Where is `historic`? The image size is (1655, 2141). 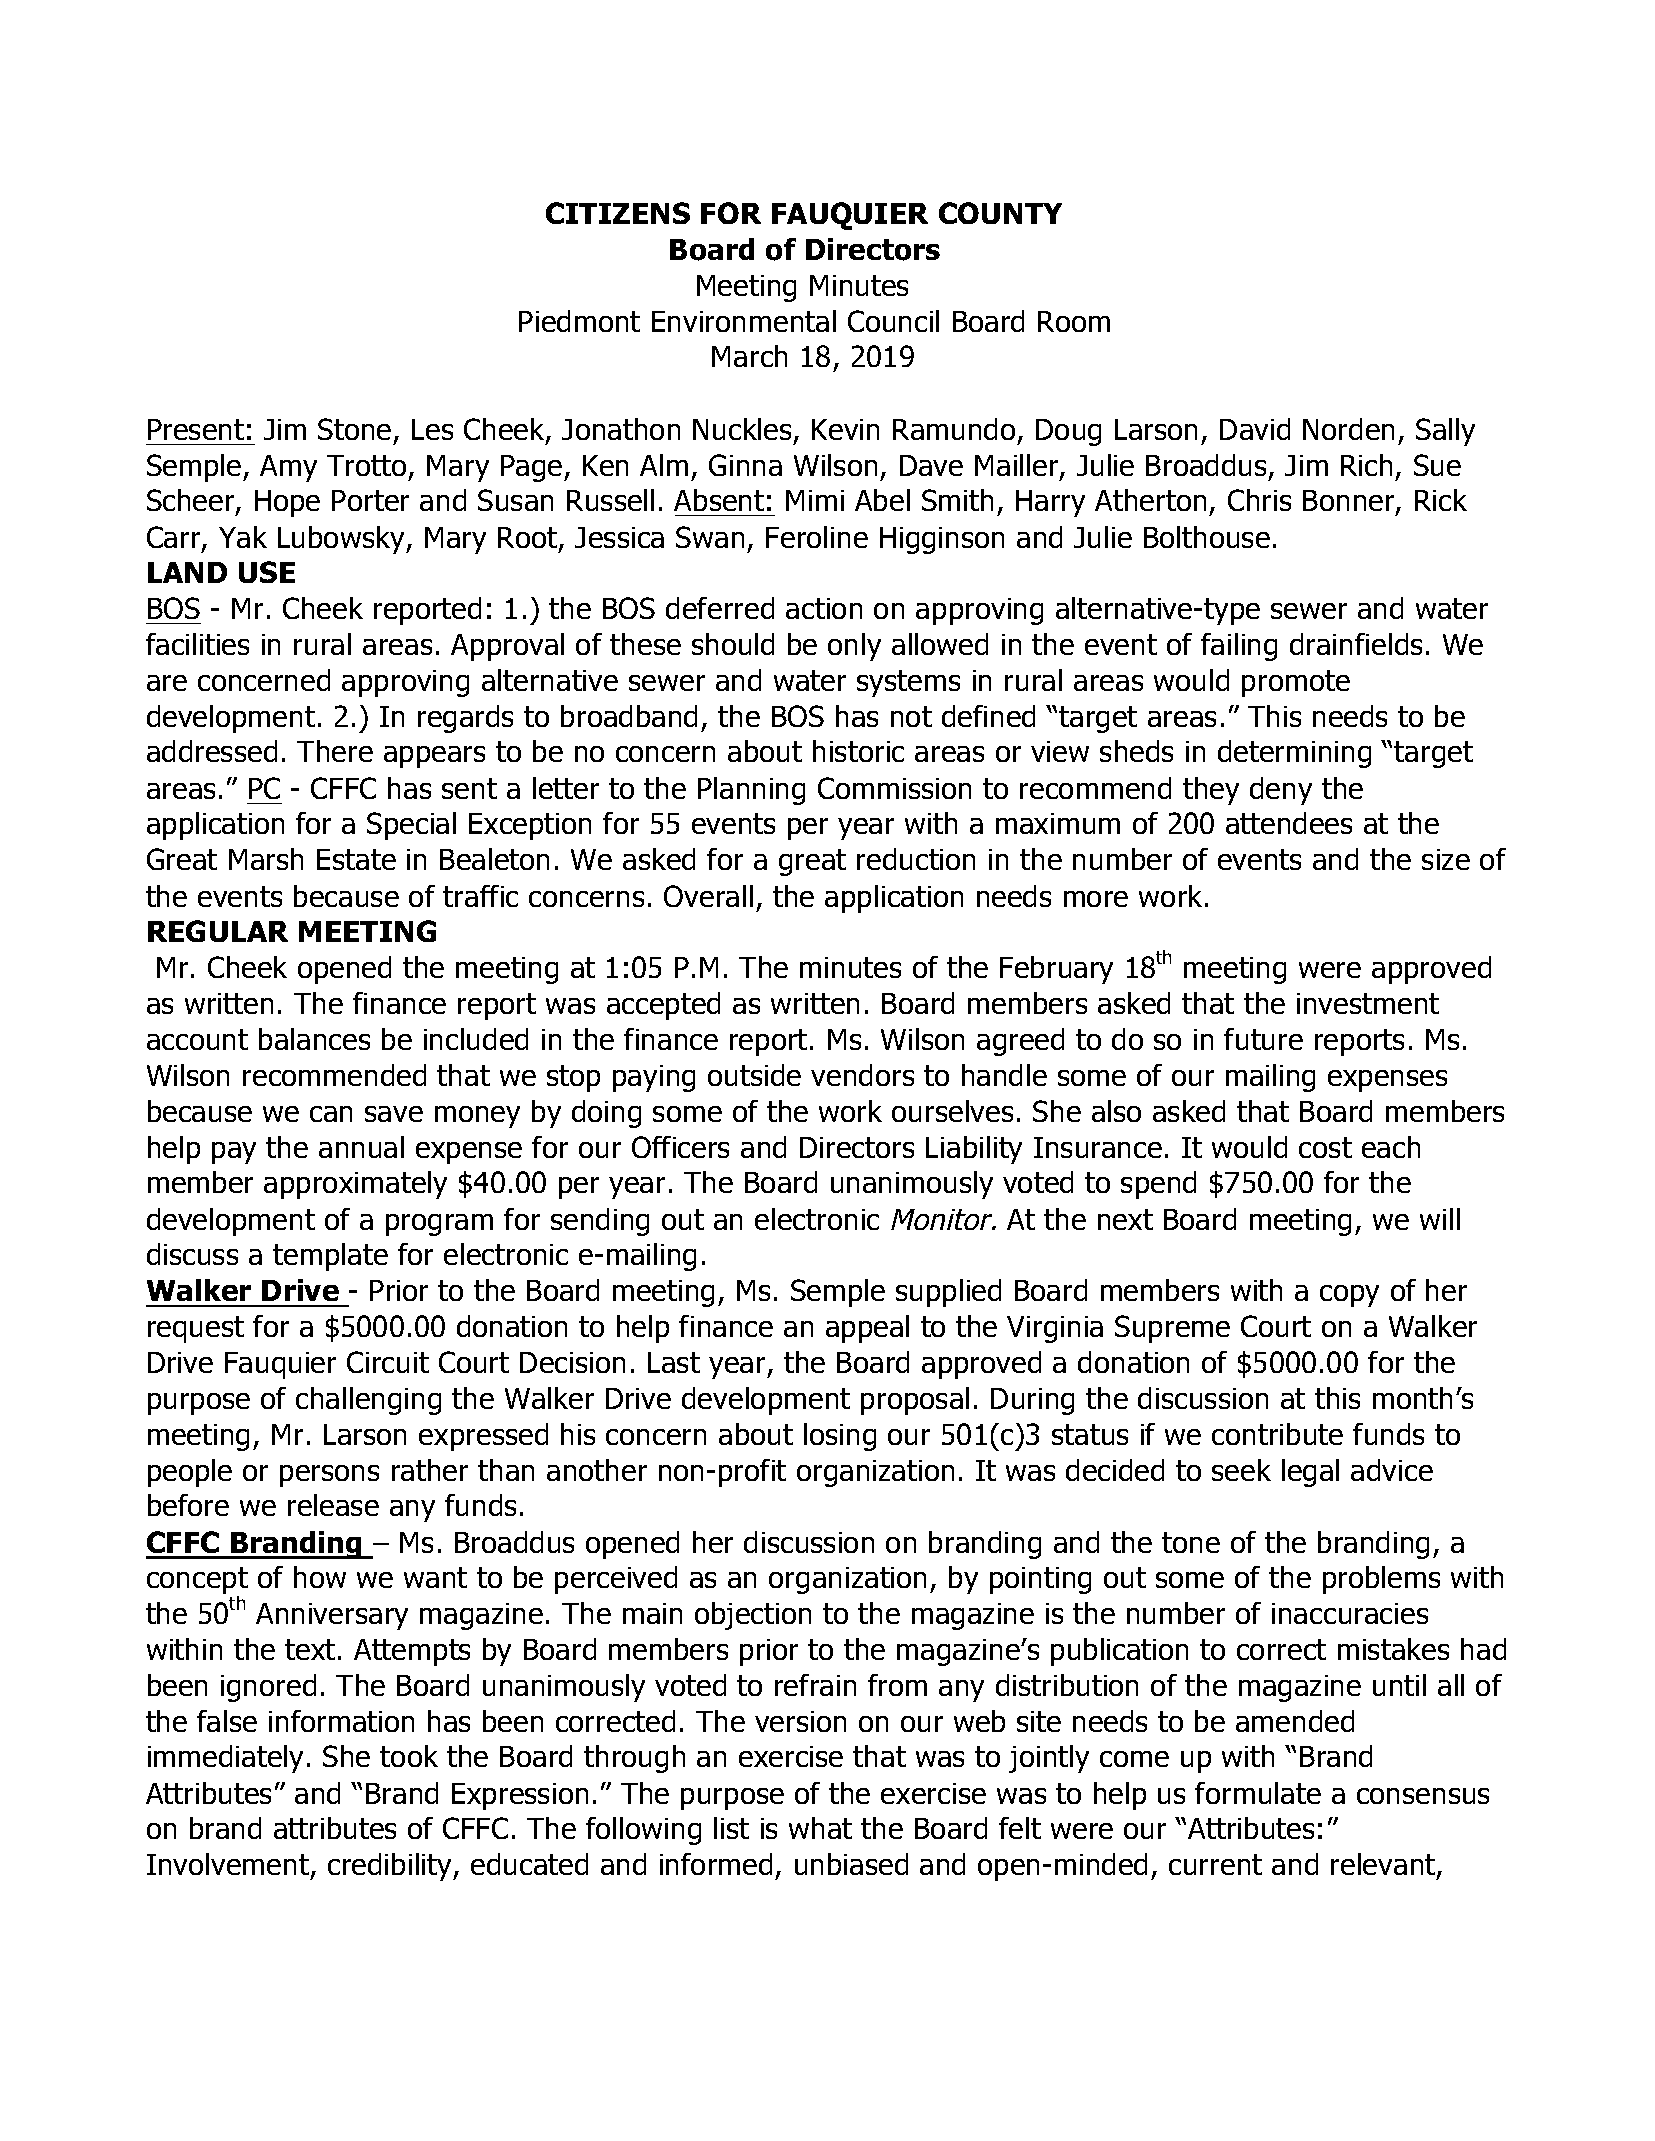
historic is located at coordinates (858, 751).
